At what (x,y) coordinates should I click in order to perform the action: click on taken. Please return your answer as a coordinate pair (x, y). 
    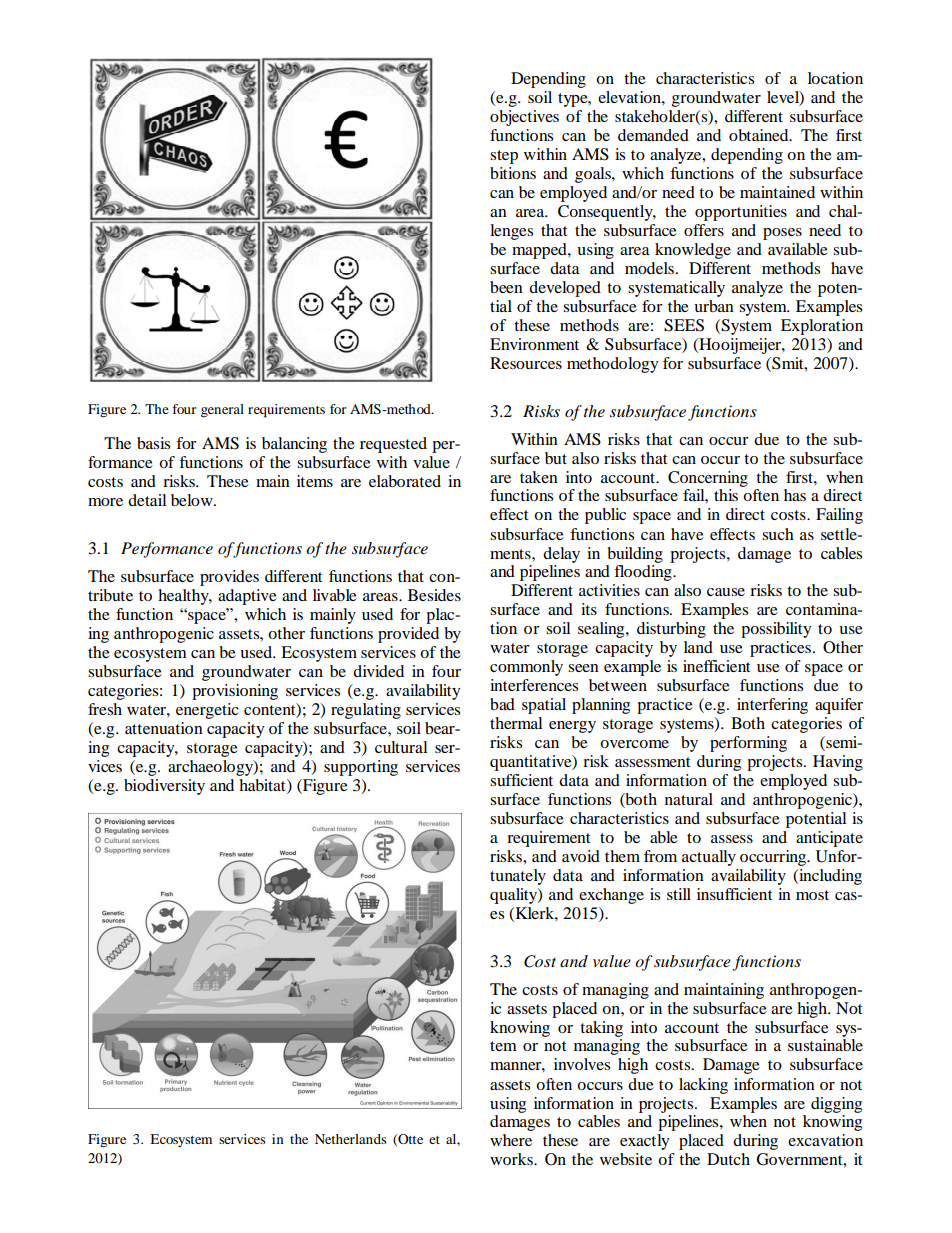
    Looking at the image, I should click on (539, 477).
